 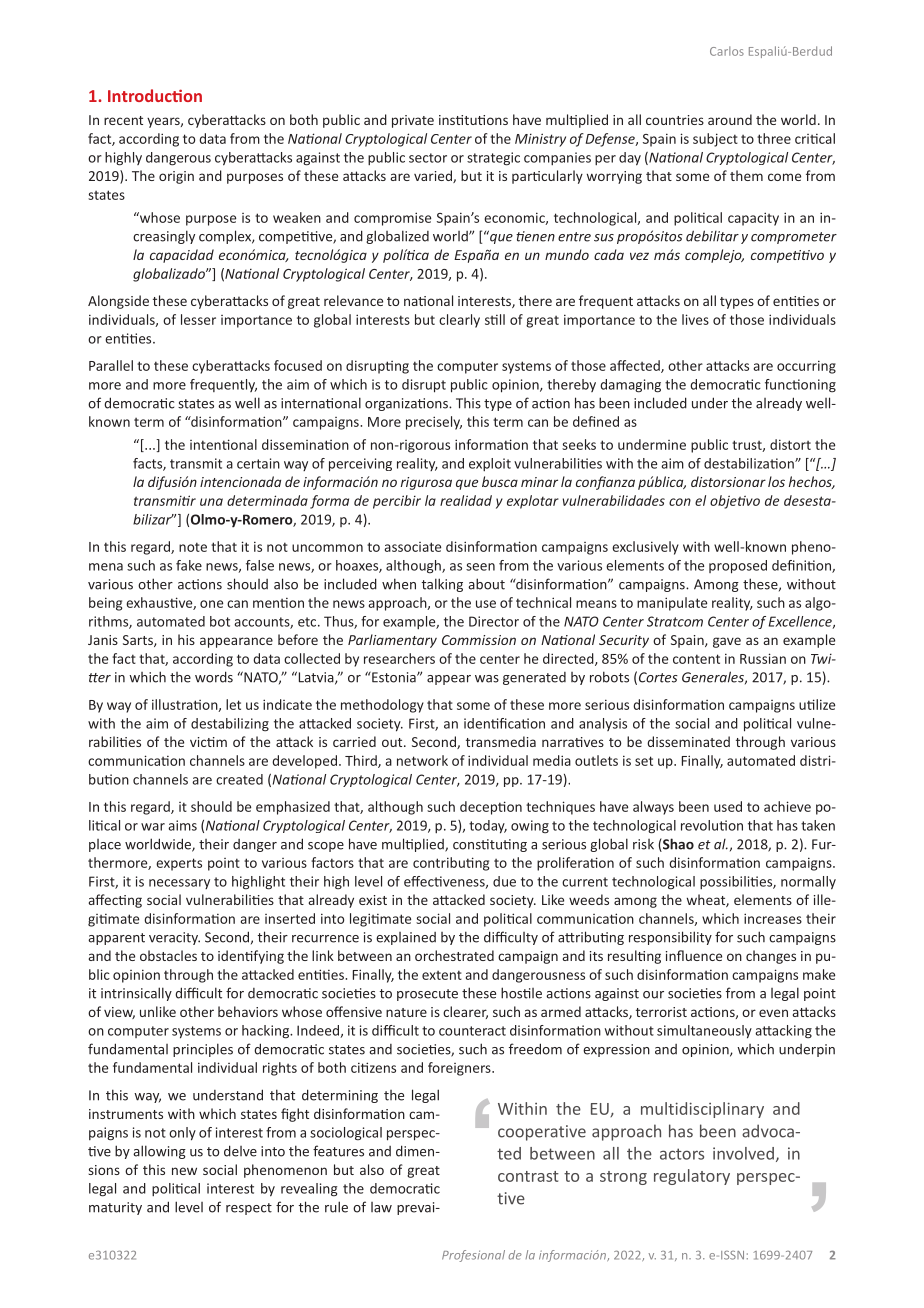 What do you see at coordinates (695, 319) in the screenshot?
I see `lives` at bounding box center [695, 319].
